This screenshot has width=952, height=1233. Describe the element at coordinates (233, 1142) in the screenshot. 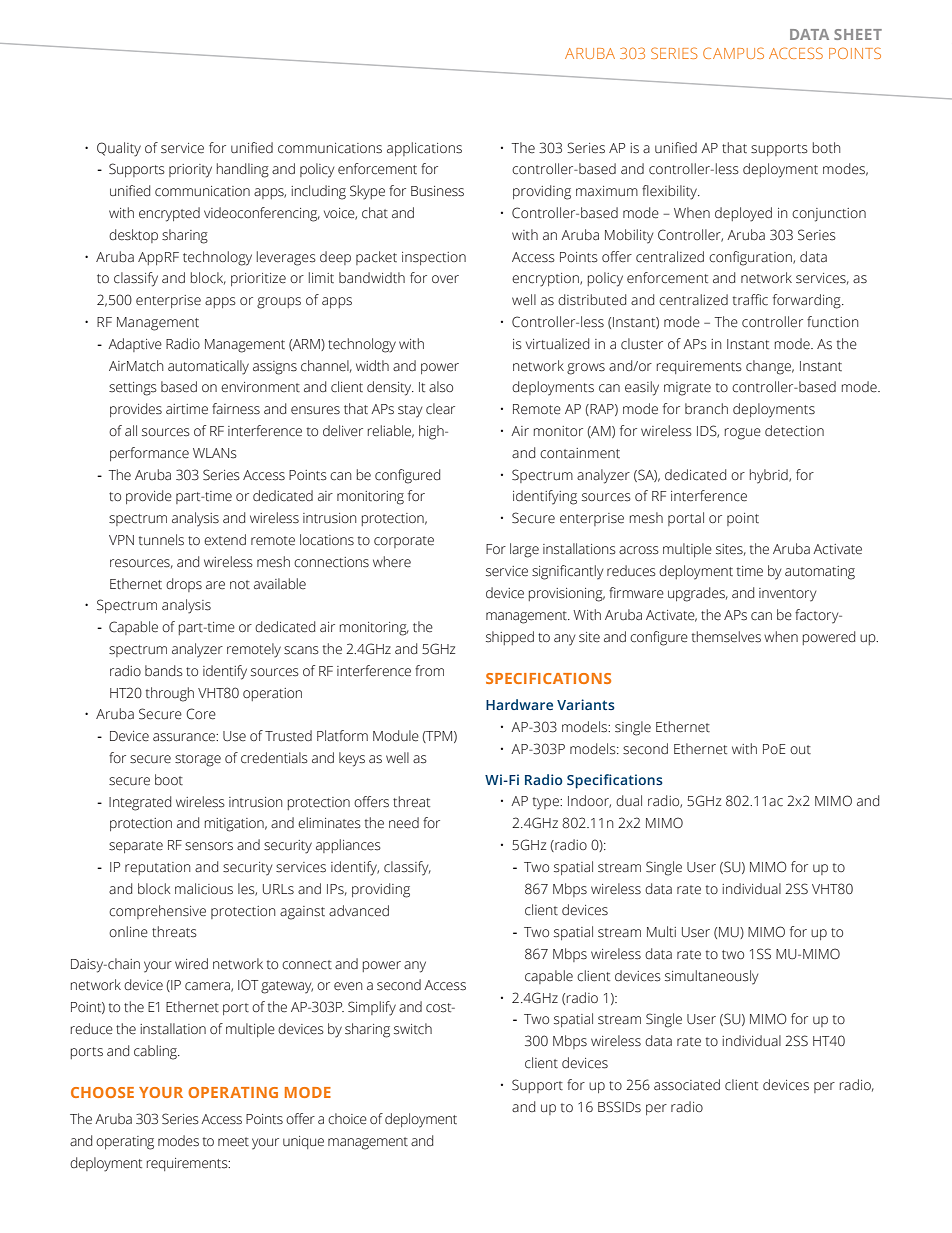

I see `meet` at that location.
